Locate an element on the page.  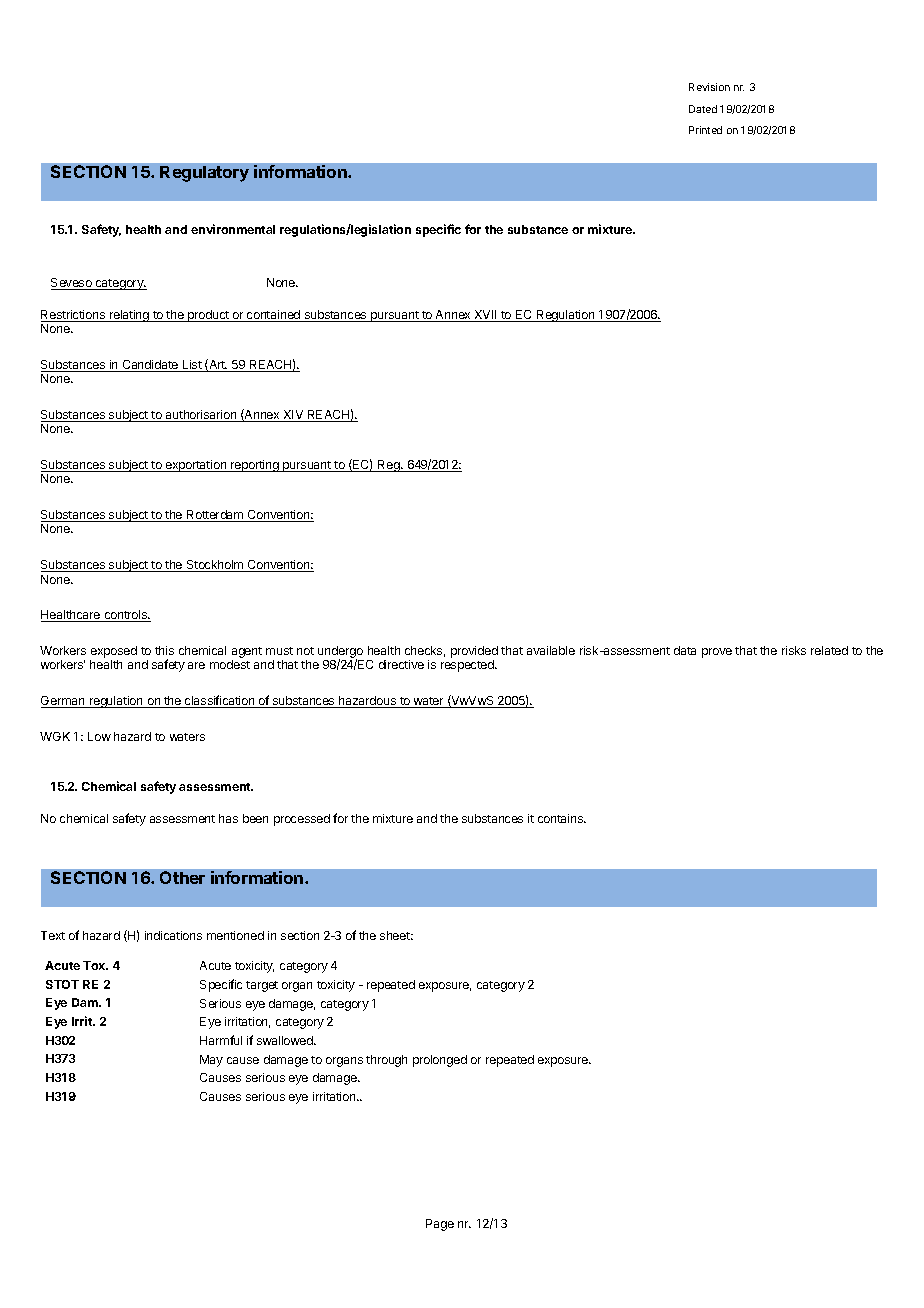
indications is located at coordinates (173, 935).
